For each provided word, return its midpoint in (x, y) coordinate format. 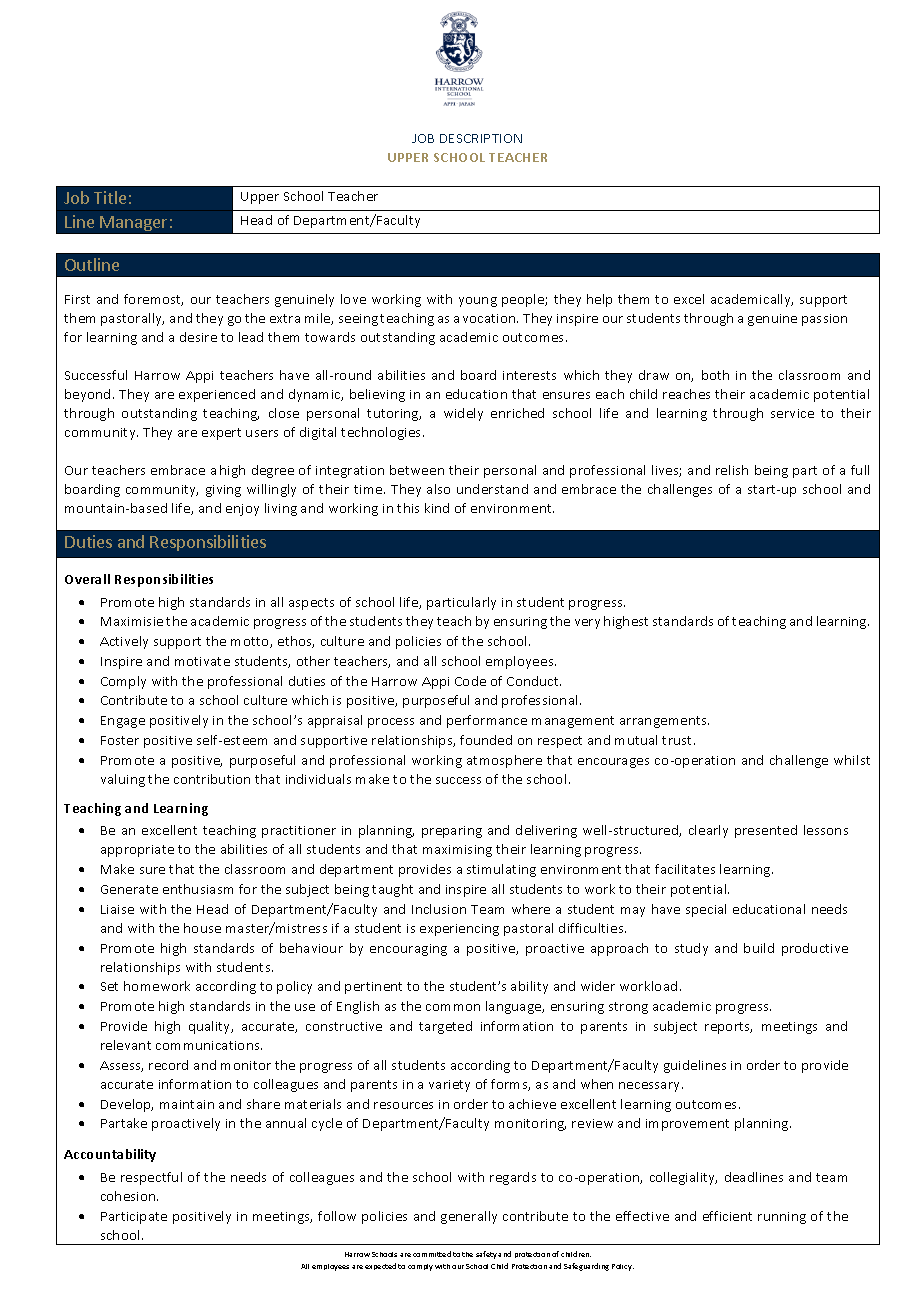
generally (469, 1217)
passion (824, 320)
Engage (123, 722)
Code (470, 681)
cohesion (129, 1196)
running (782, 1218)
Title (110, 197)
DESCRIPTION (481, 138)
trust (678, 740)
